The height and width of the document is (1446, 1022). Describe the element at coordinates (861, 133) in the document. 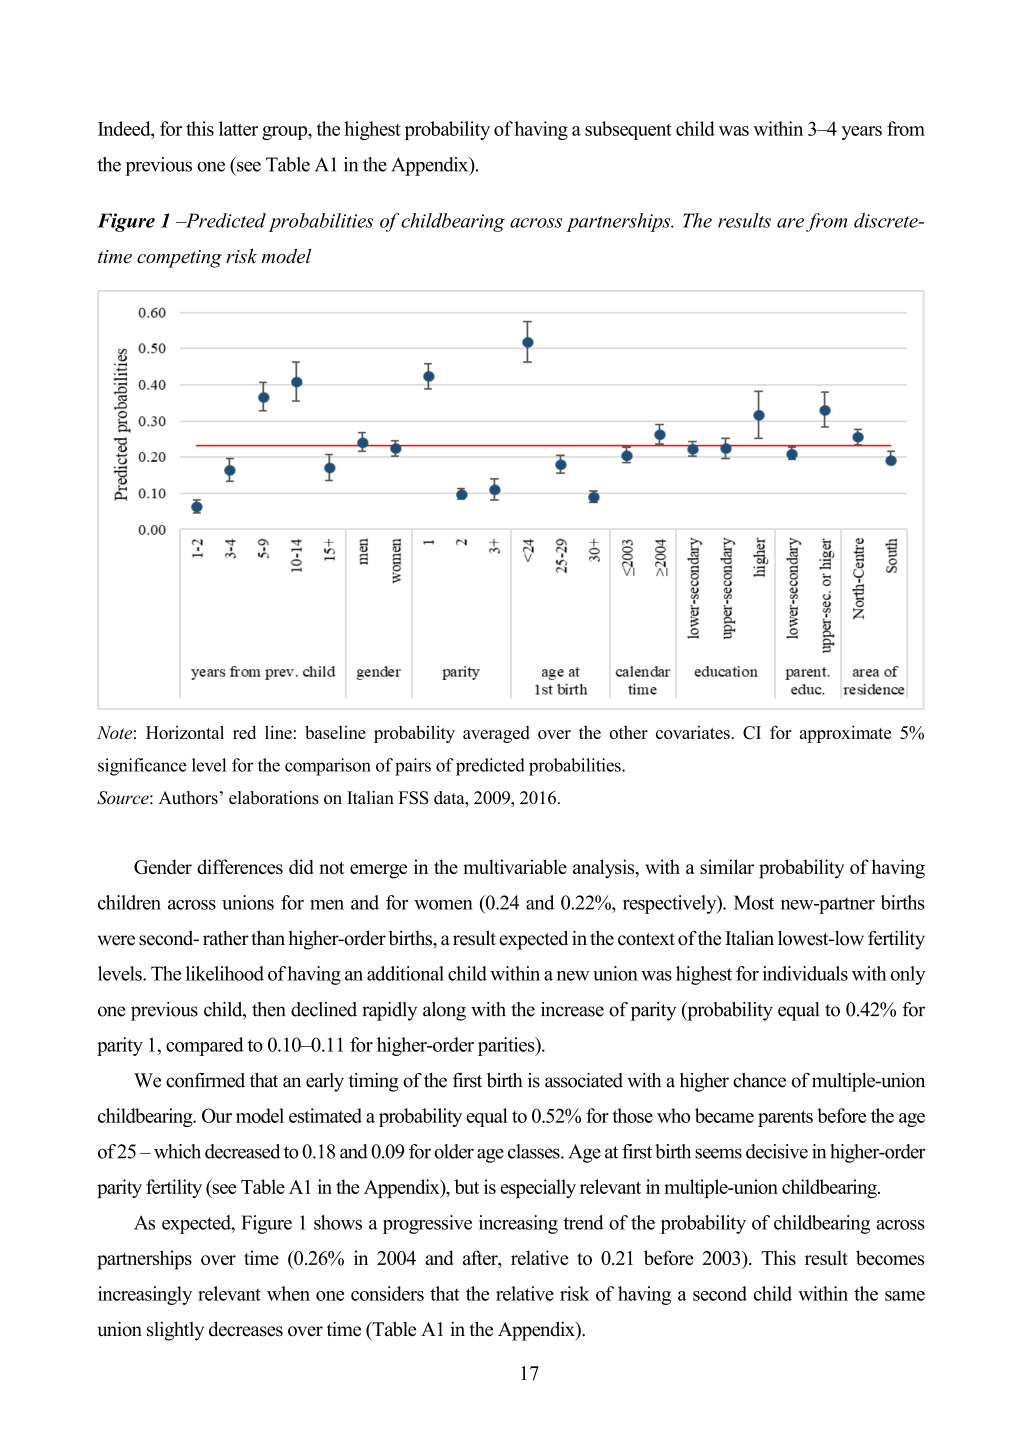

I see `years` at that location.
